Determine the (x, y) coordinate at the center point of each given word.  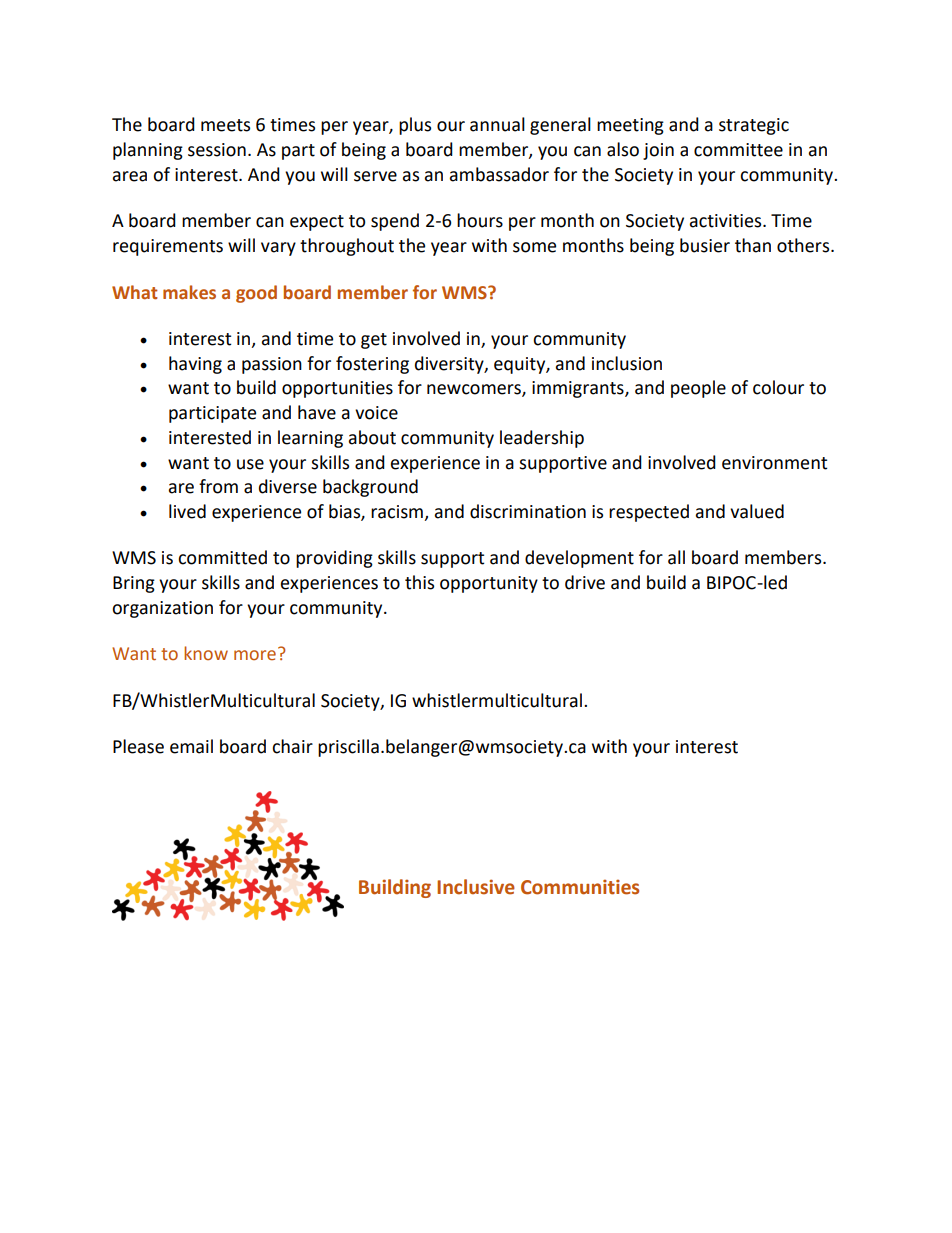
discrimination (528, 511)
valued (757, 511)
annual (497, 124)
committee (738, 150)
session (217, 150)
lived (187, 511)
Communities (580, 887)
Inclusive (476, 887)
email (191, 746)
